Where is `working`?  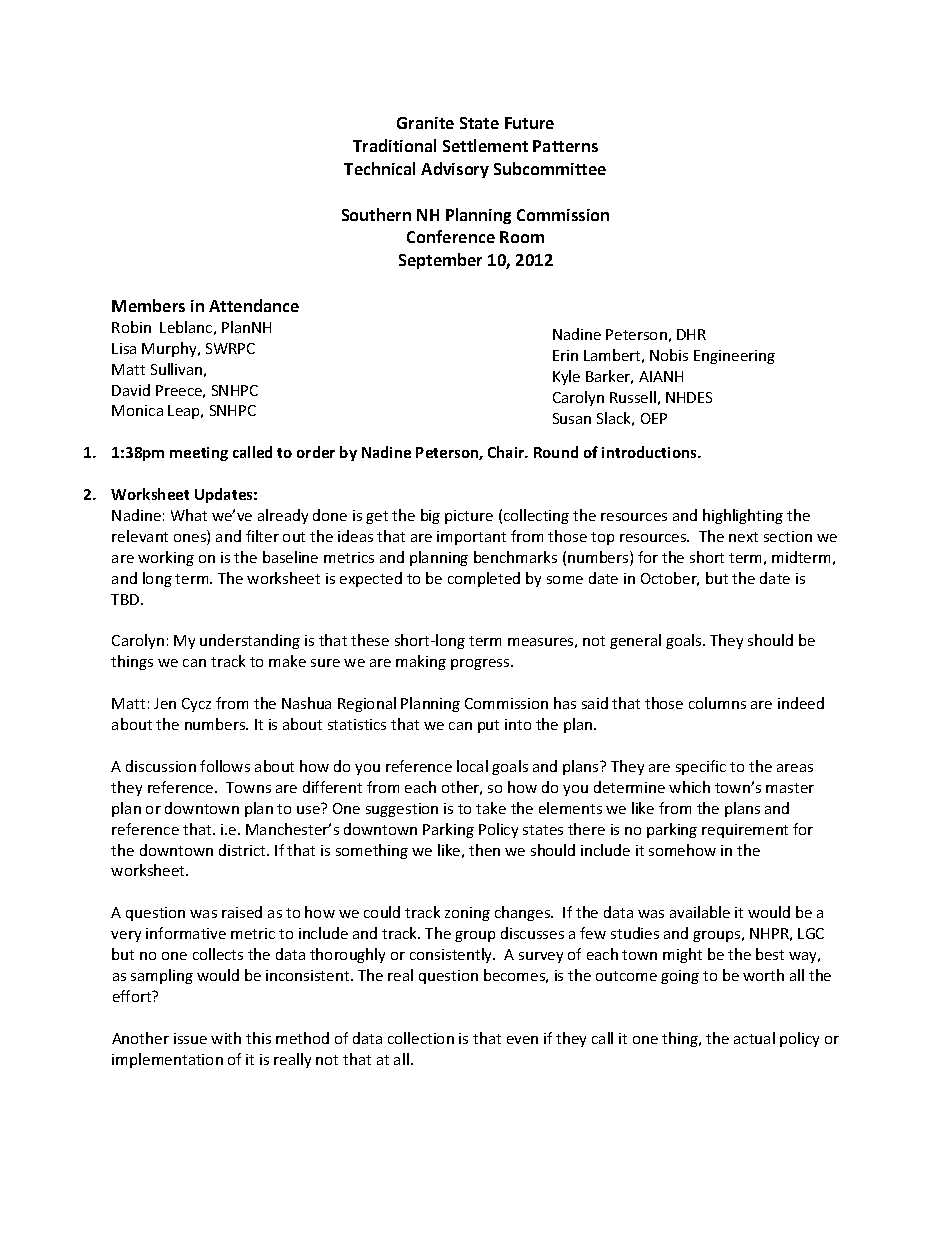
working is located at coordinates (166, 558).
